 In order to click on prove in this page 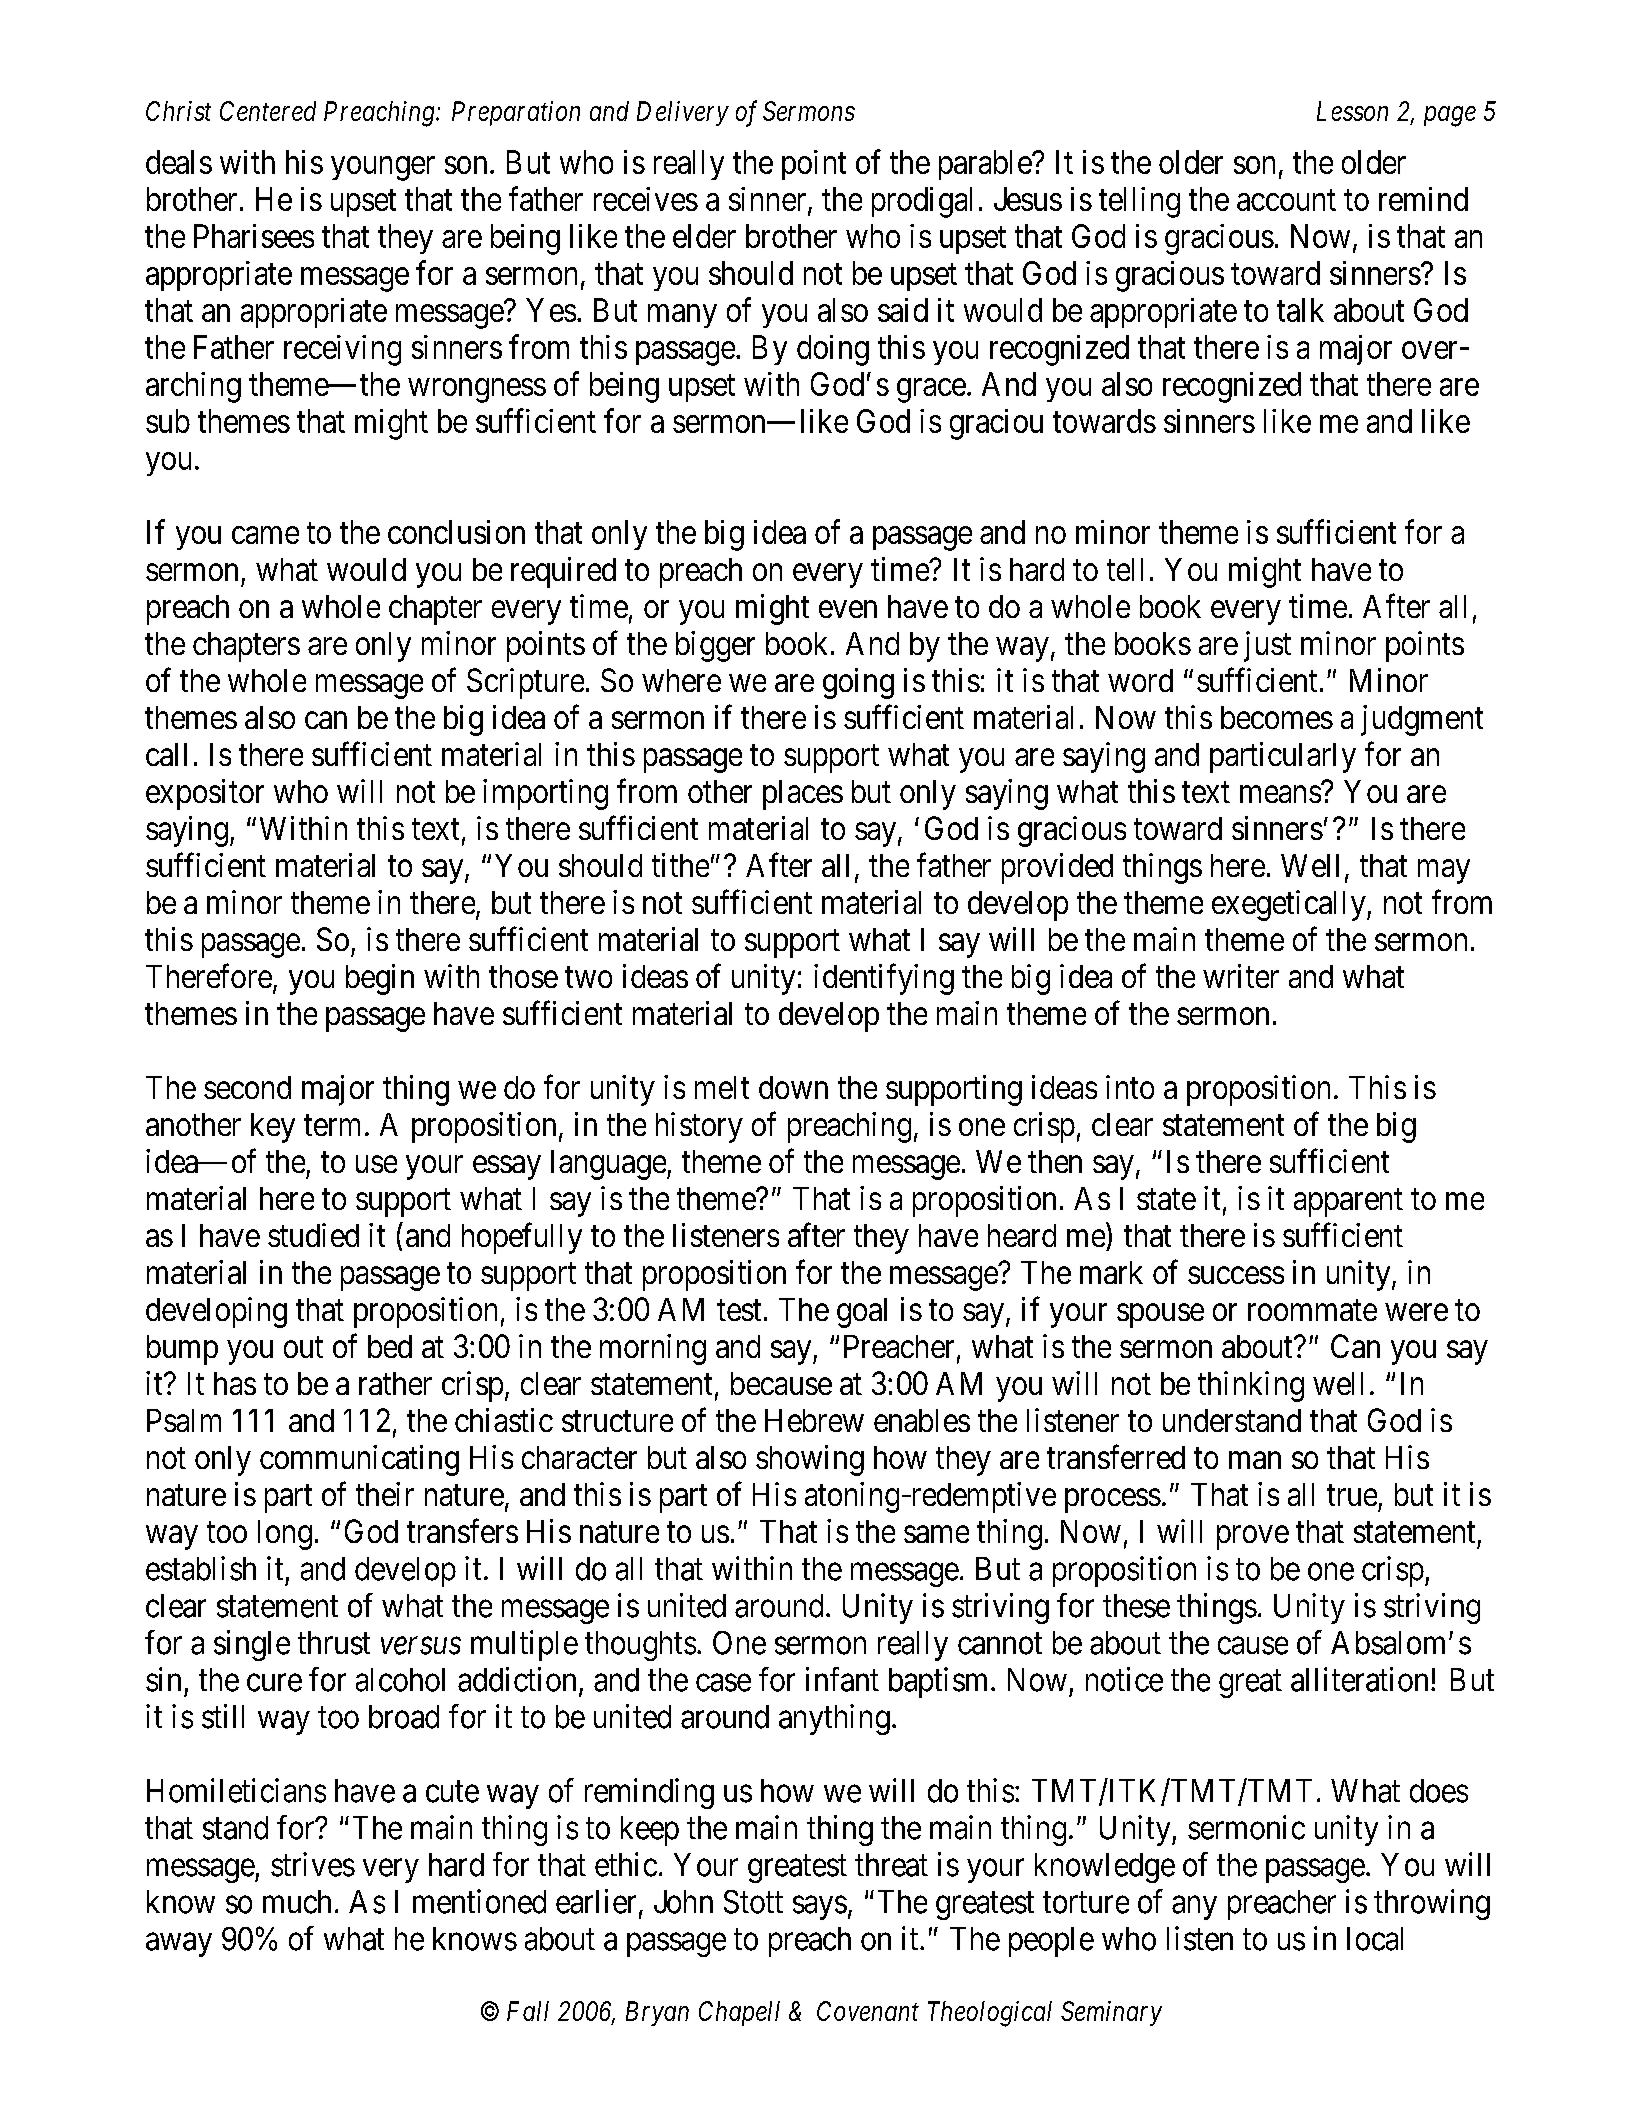, I will do `click(1253, 1538)`.
